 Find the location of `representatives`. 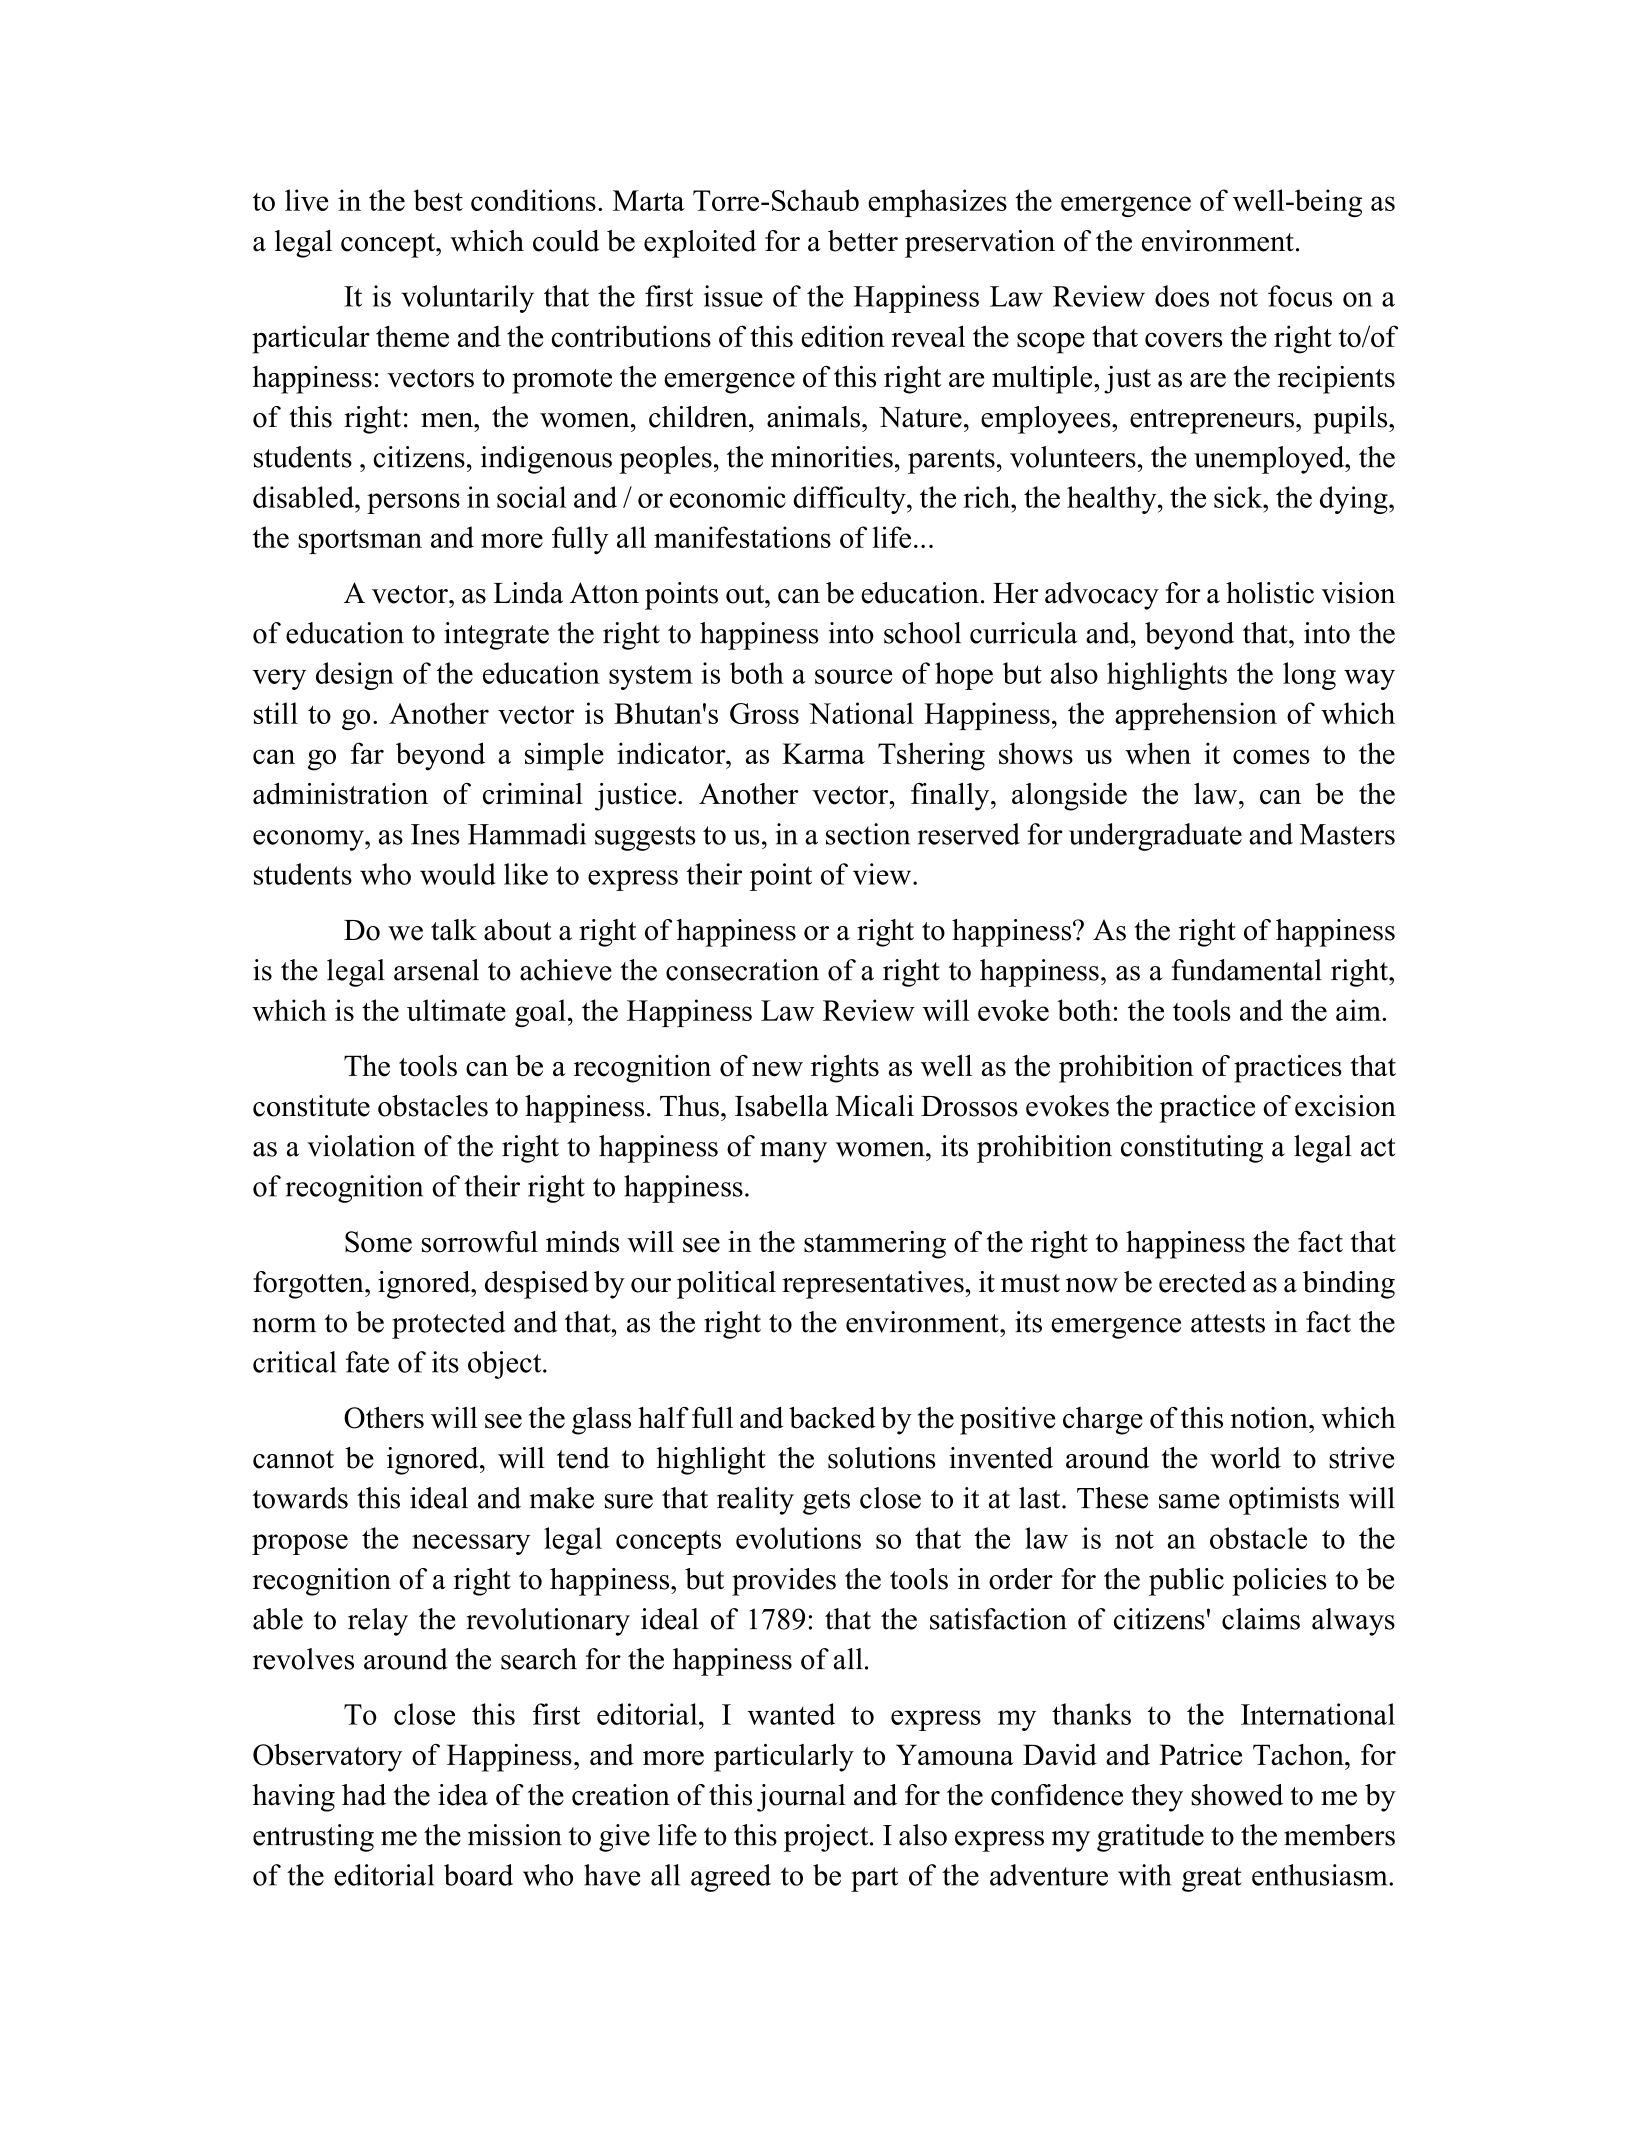

representatives is located at coordinates (873, 1285).
